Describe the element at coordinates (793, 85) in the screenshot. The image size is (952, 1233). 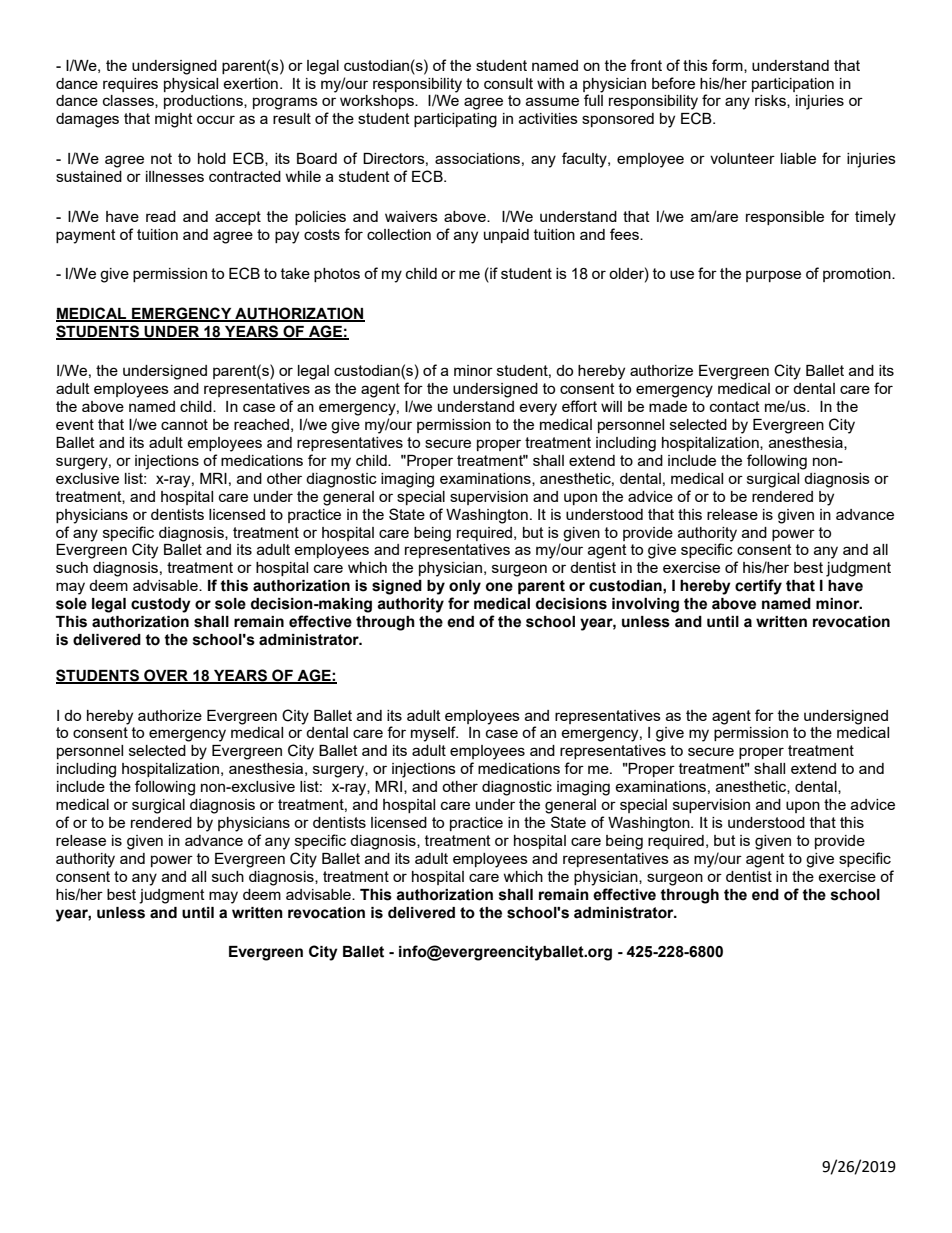
I see `participation` at that location.
